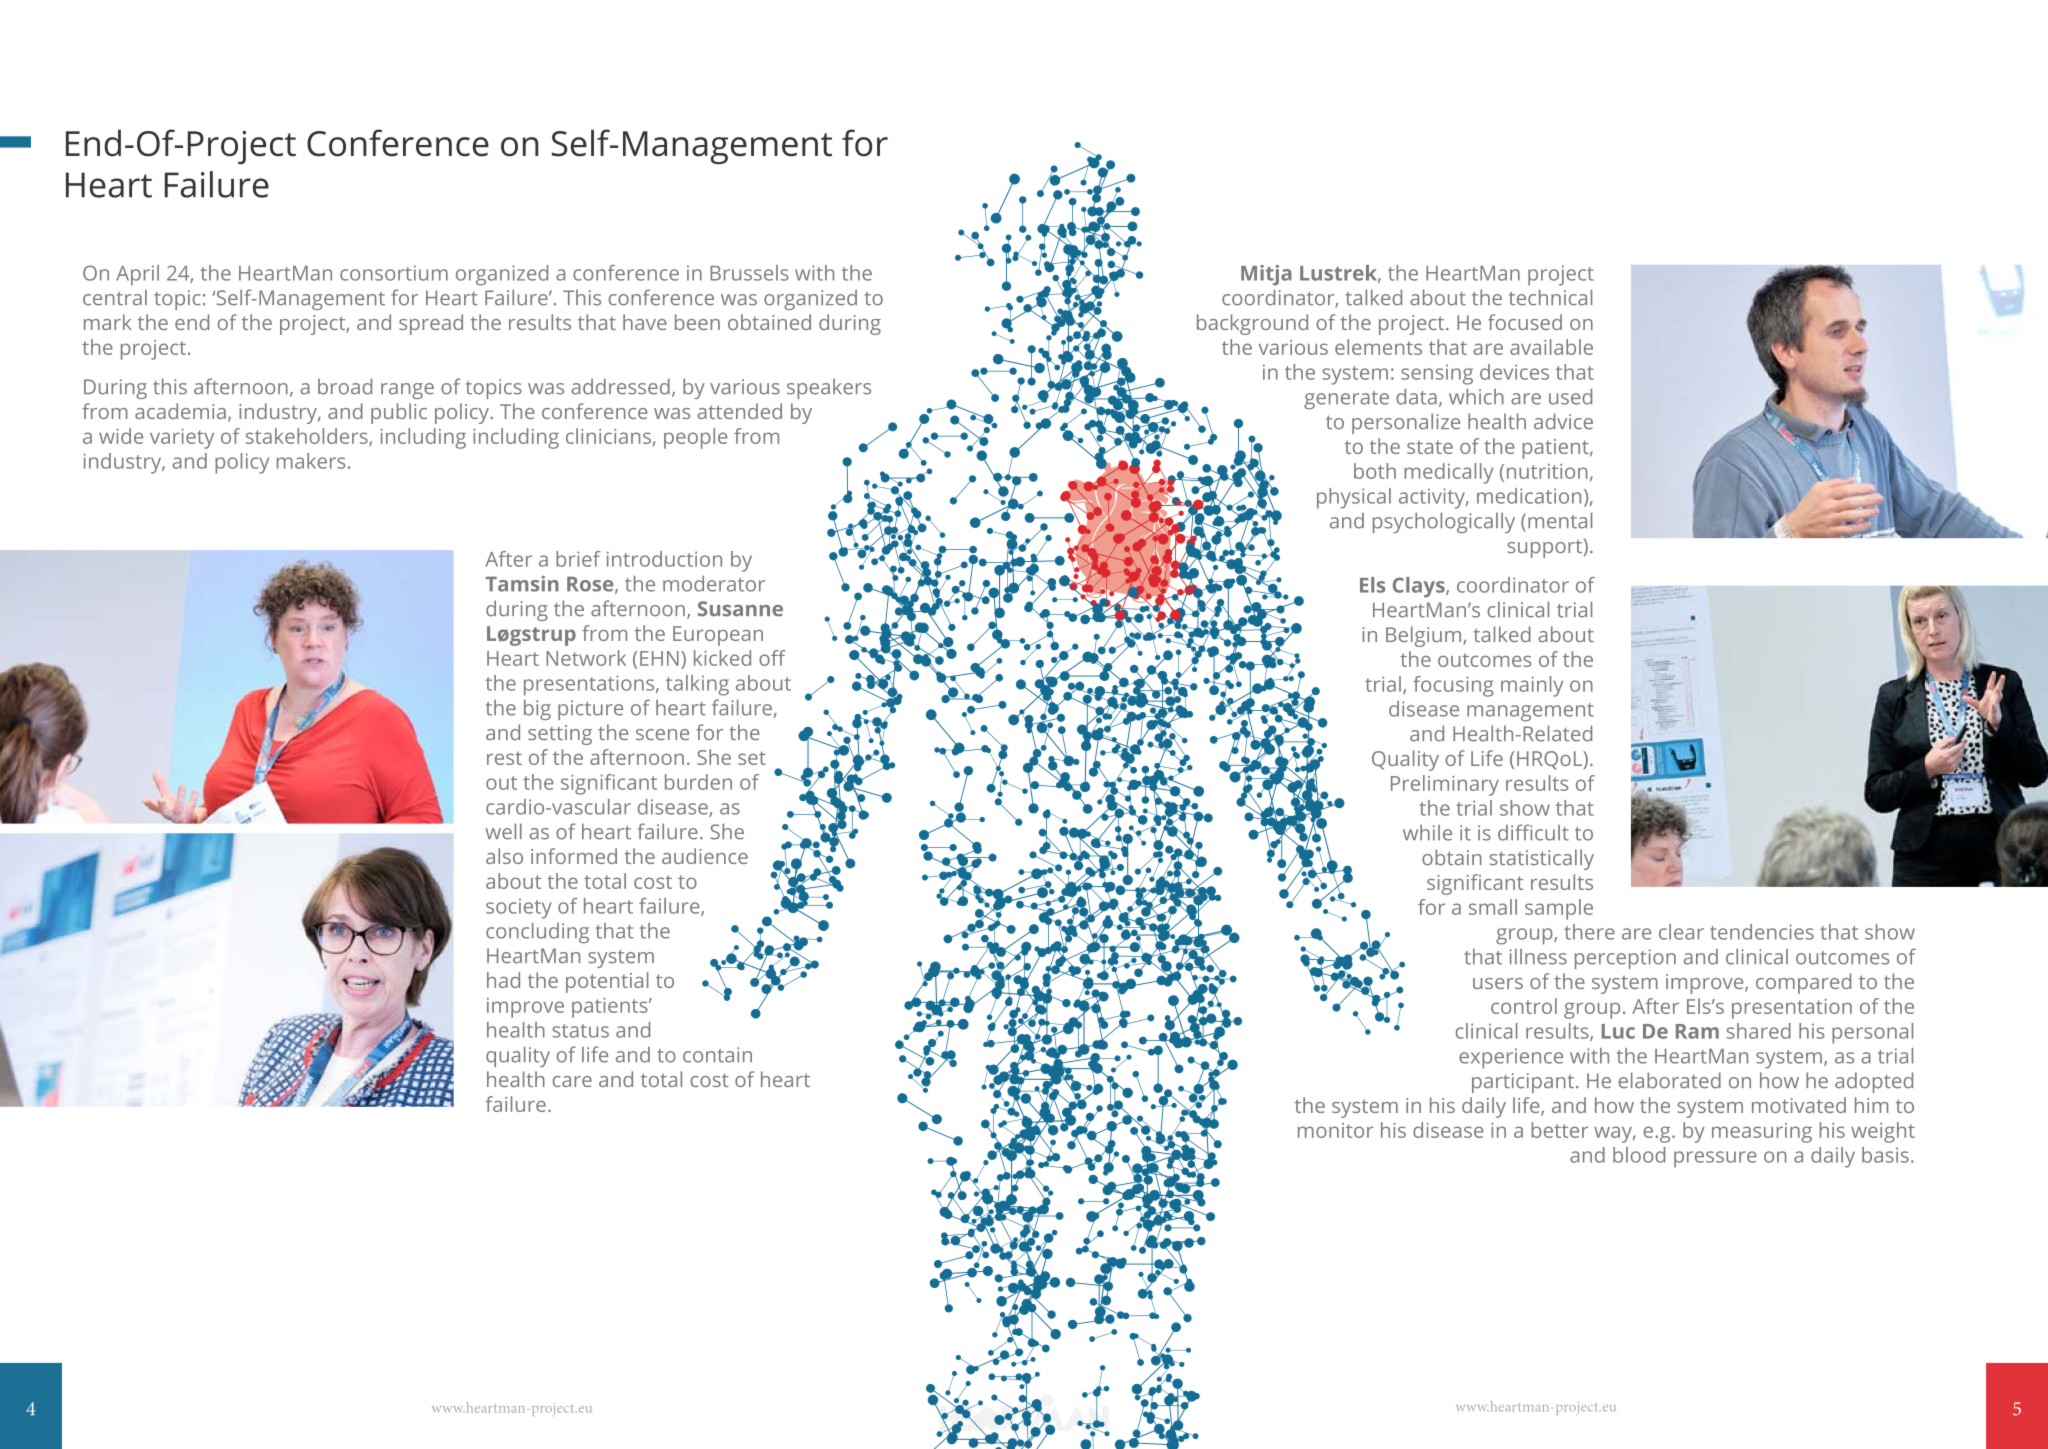 The image size is (2048, 1449). What do you see at coordinates (1335, 1130) in the page?
I see `monitor` at bounding box center [1335, 1130].
